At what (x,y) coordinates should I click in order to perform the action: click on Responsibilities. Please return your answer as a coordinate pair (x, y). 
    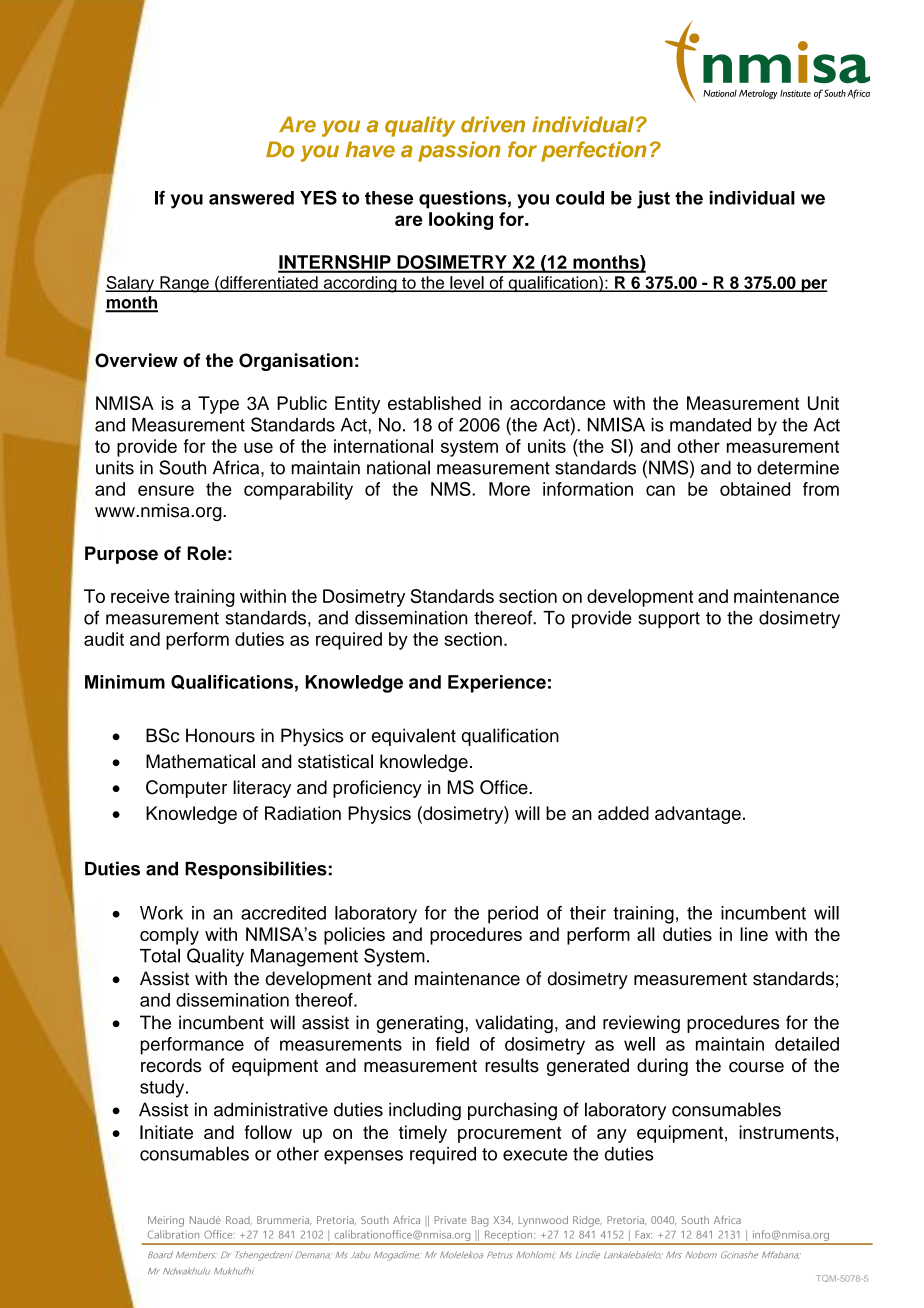
    Looking at the image, I should click on (256, 870).
